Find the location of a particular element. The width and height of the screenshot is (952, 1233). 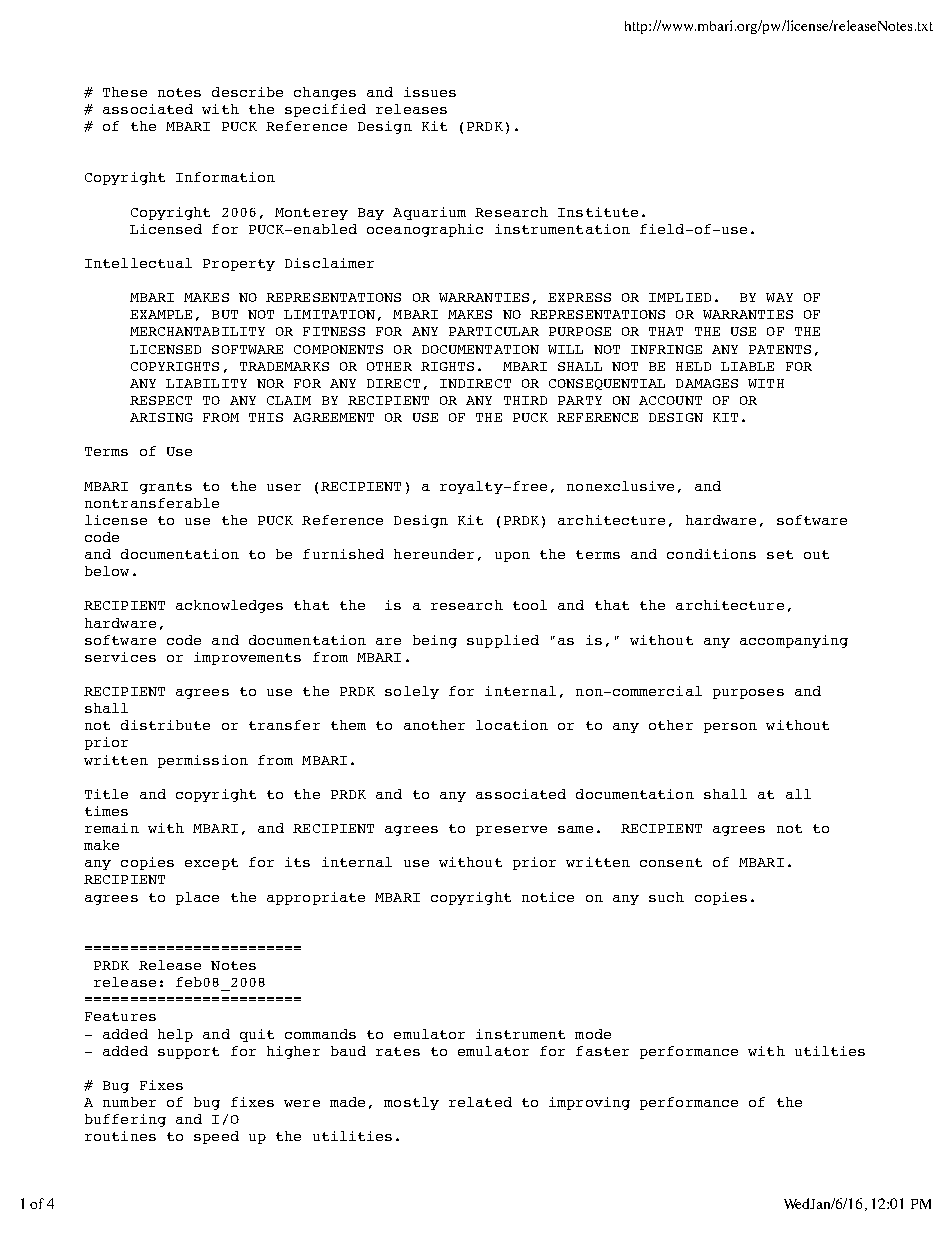

speed is located at coordinates (216, 1137).
